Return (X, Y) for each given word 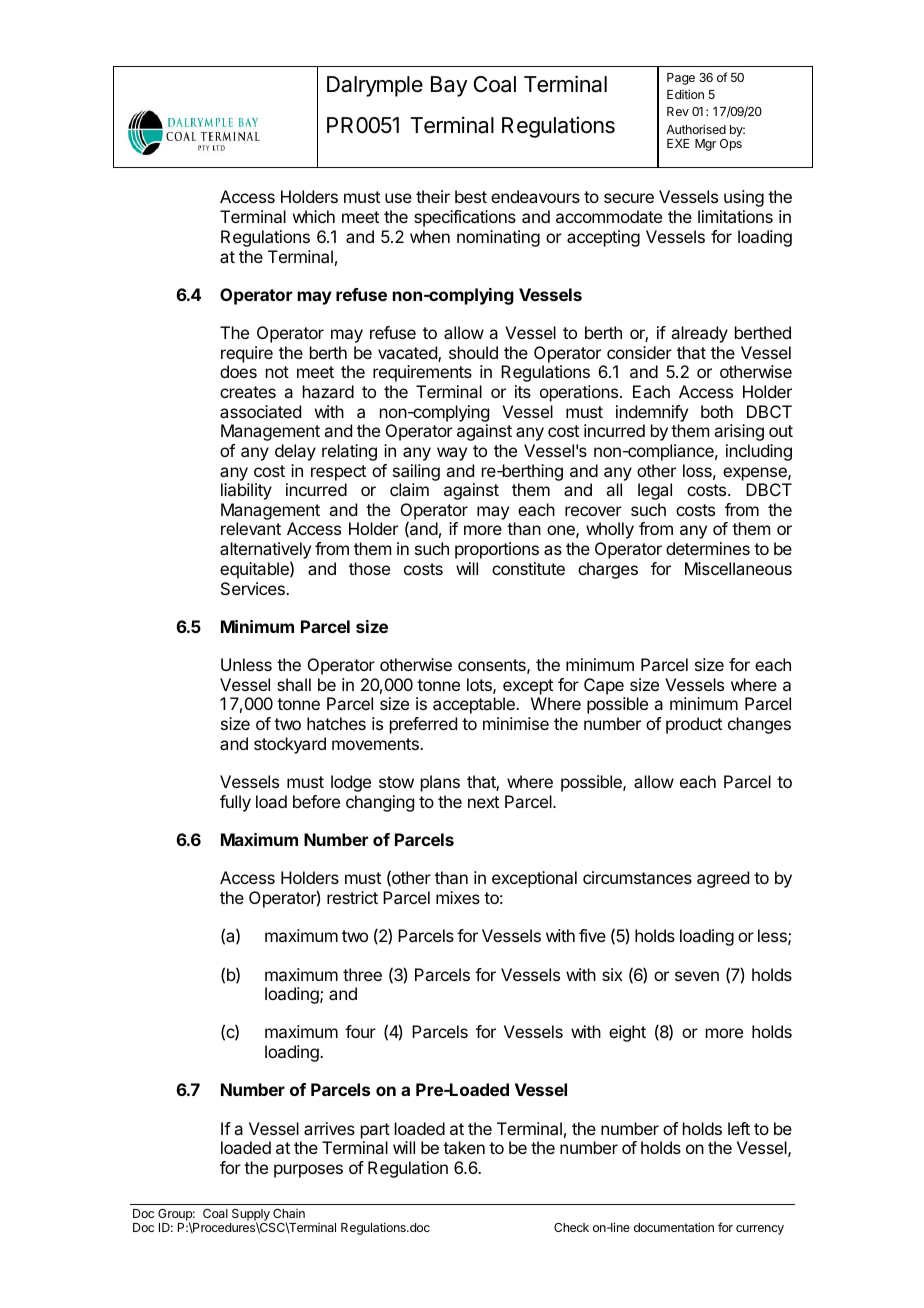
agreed (723, 879)
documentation (674, 1227)
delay (295, 452)
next (483, 802)
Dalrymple (375, 86)
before (316, 801)
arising (739, 432)
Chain (289, 1213)
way (452, 454)
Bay (449, 86)
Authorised (696, 129)
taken (464, 1147)
